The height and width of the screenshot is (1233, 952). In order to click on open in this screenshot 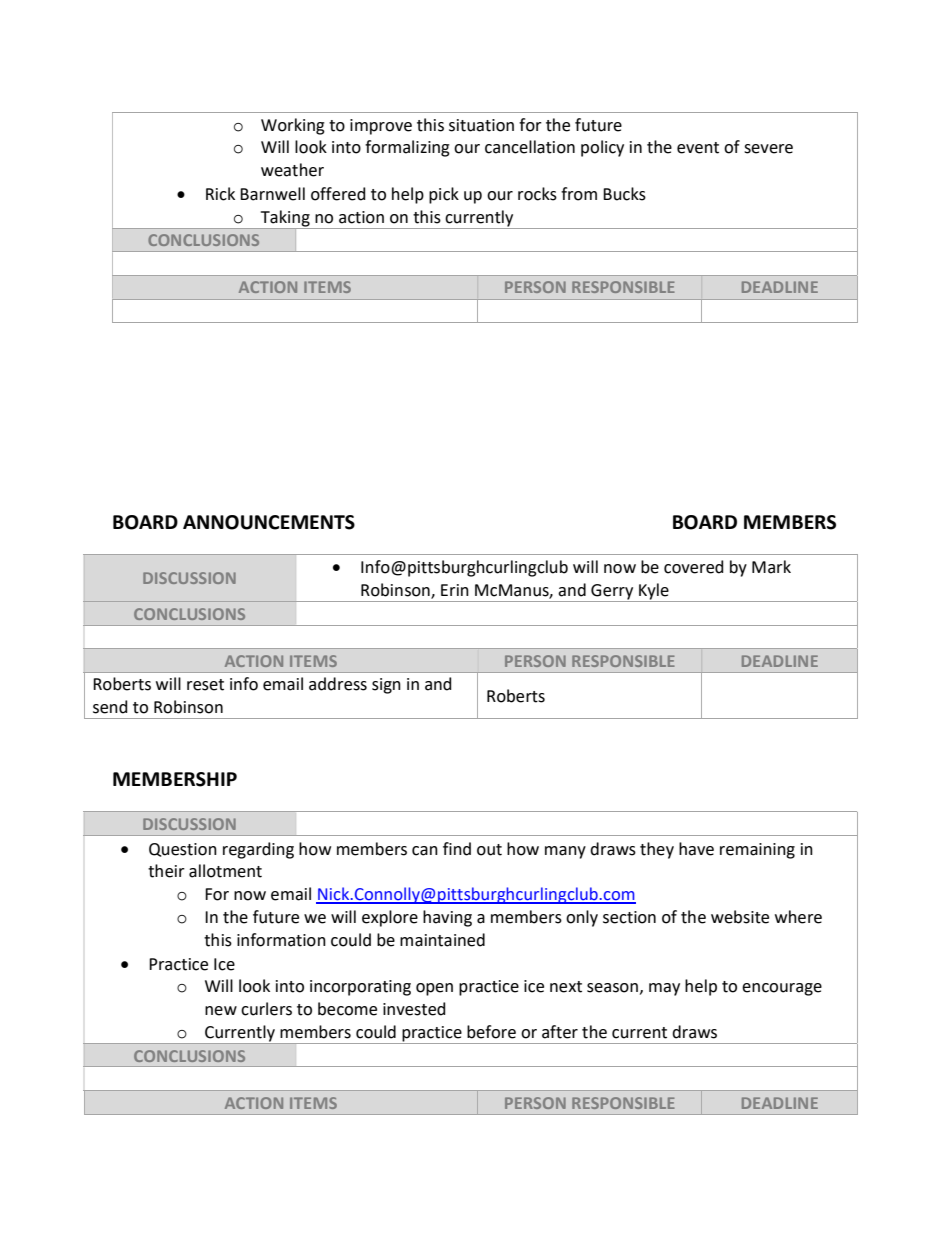, I will do `click(434, 989)`.
